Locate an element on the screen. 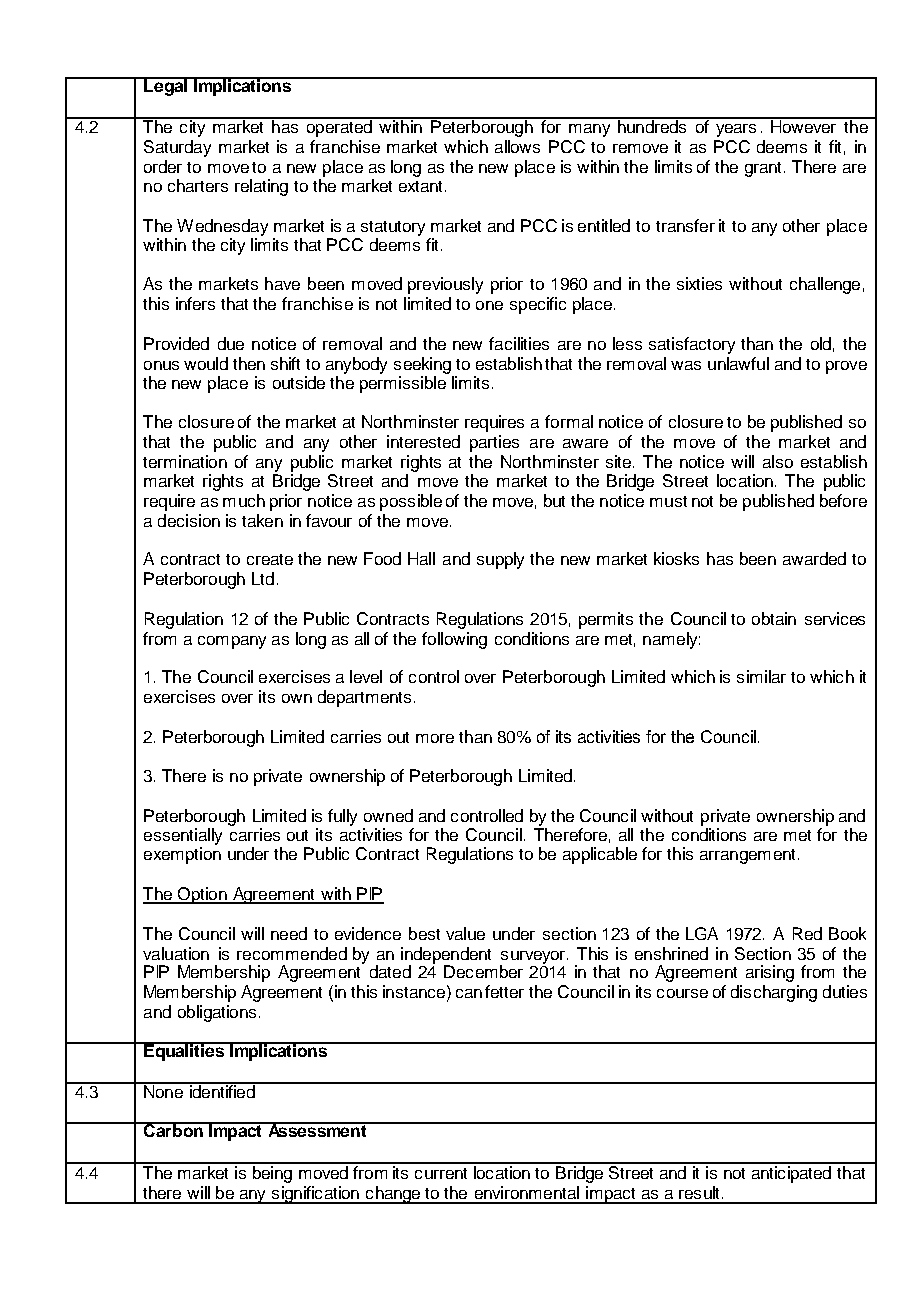 This screenshot has height=1307, width=924. company is located at coordinates (232, 642).
